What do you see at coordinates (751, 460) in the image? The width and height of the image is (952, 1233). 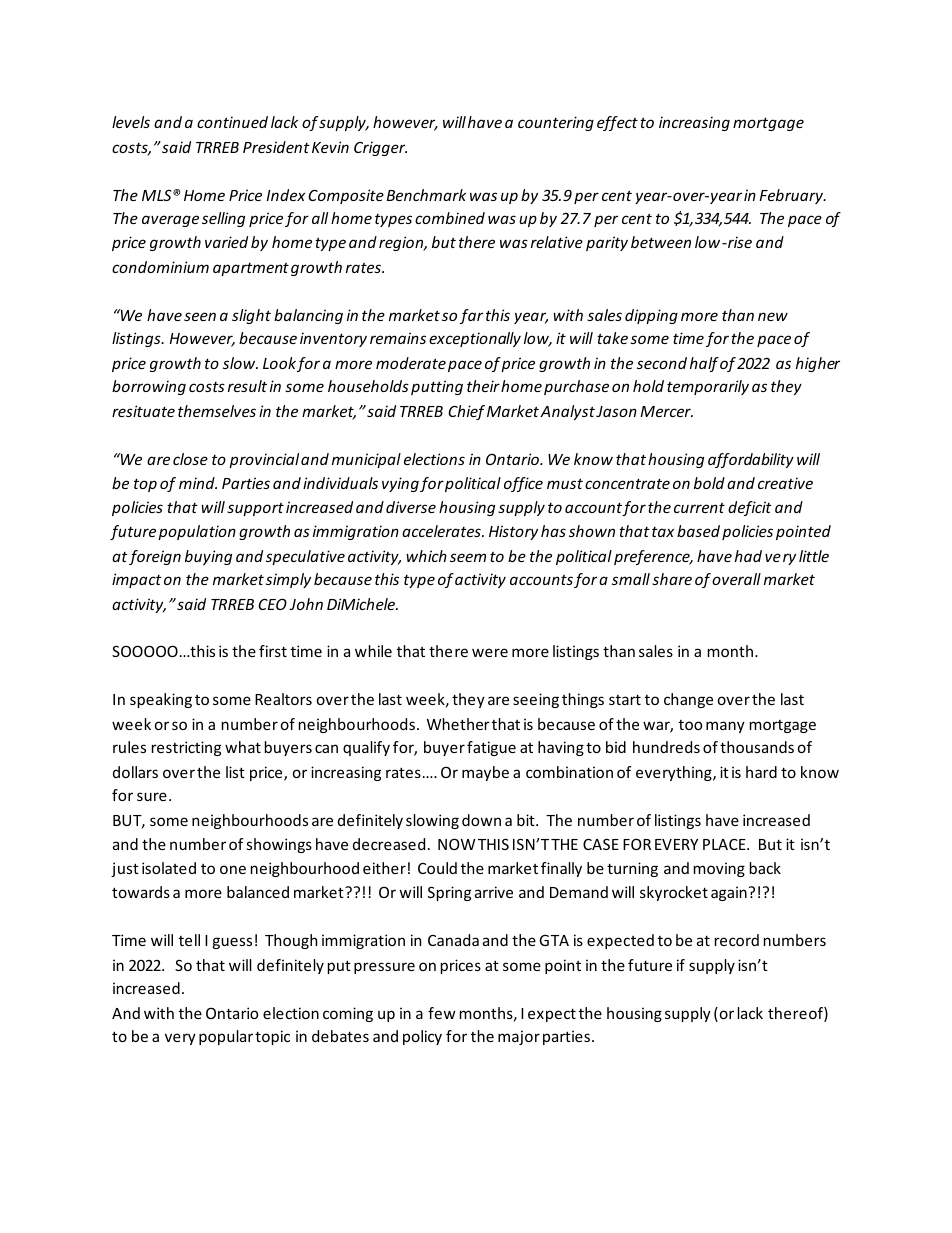 I see `affordability` at bounding box center [751, 460].
